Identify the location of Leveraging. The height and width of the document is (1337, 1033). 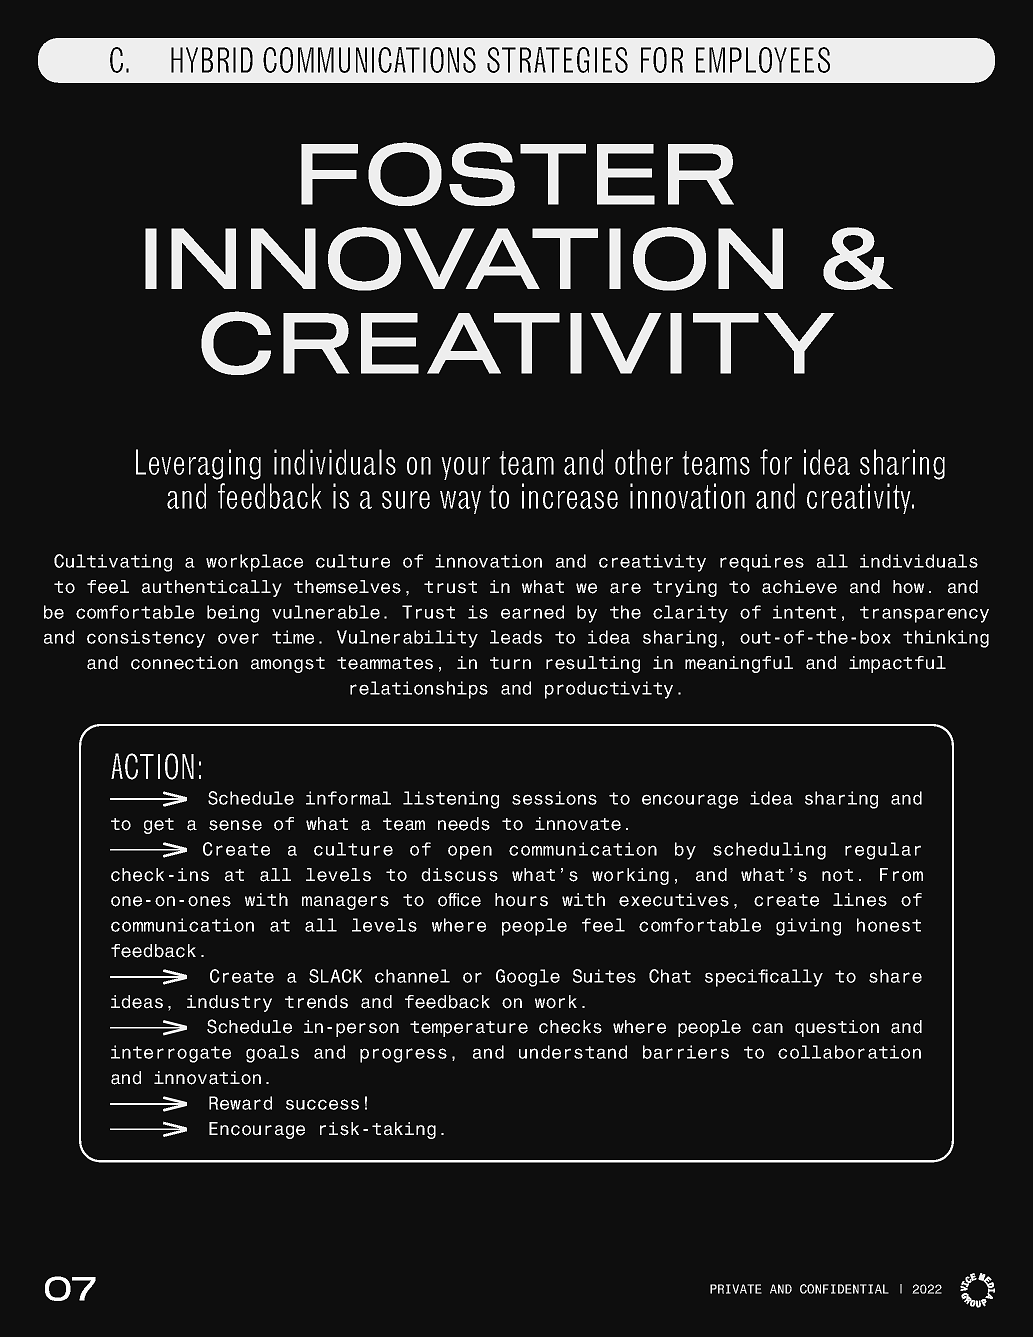
(198, 464).
